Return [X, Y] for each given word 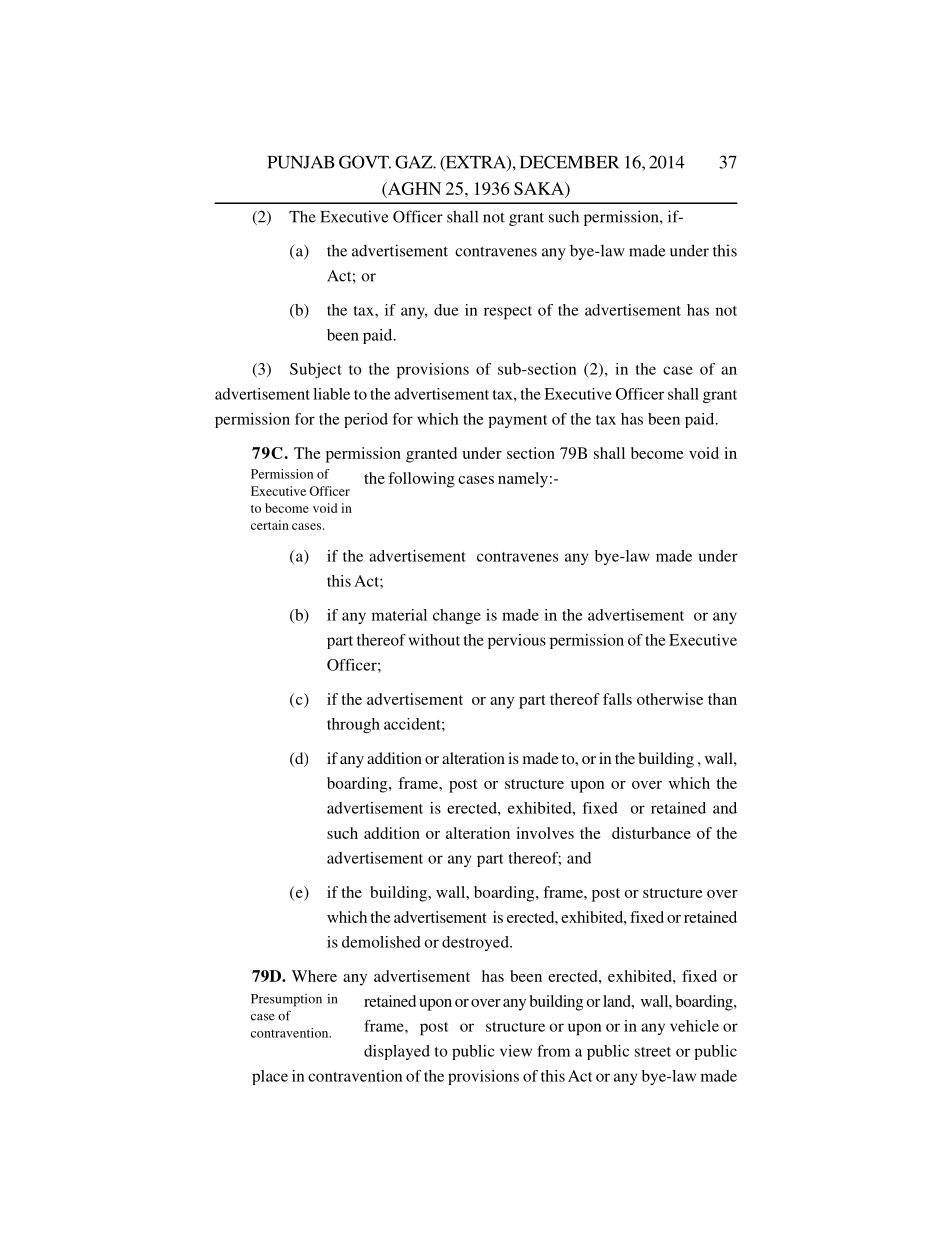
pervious [517, 641]
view [516, 1051]
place [270, 1077]
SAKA [540, 188]
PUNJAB [301, 162]
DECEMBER [569, 162]
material [399, 615]
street [653, 1052]
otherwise [670, 699]
